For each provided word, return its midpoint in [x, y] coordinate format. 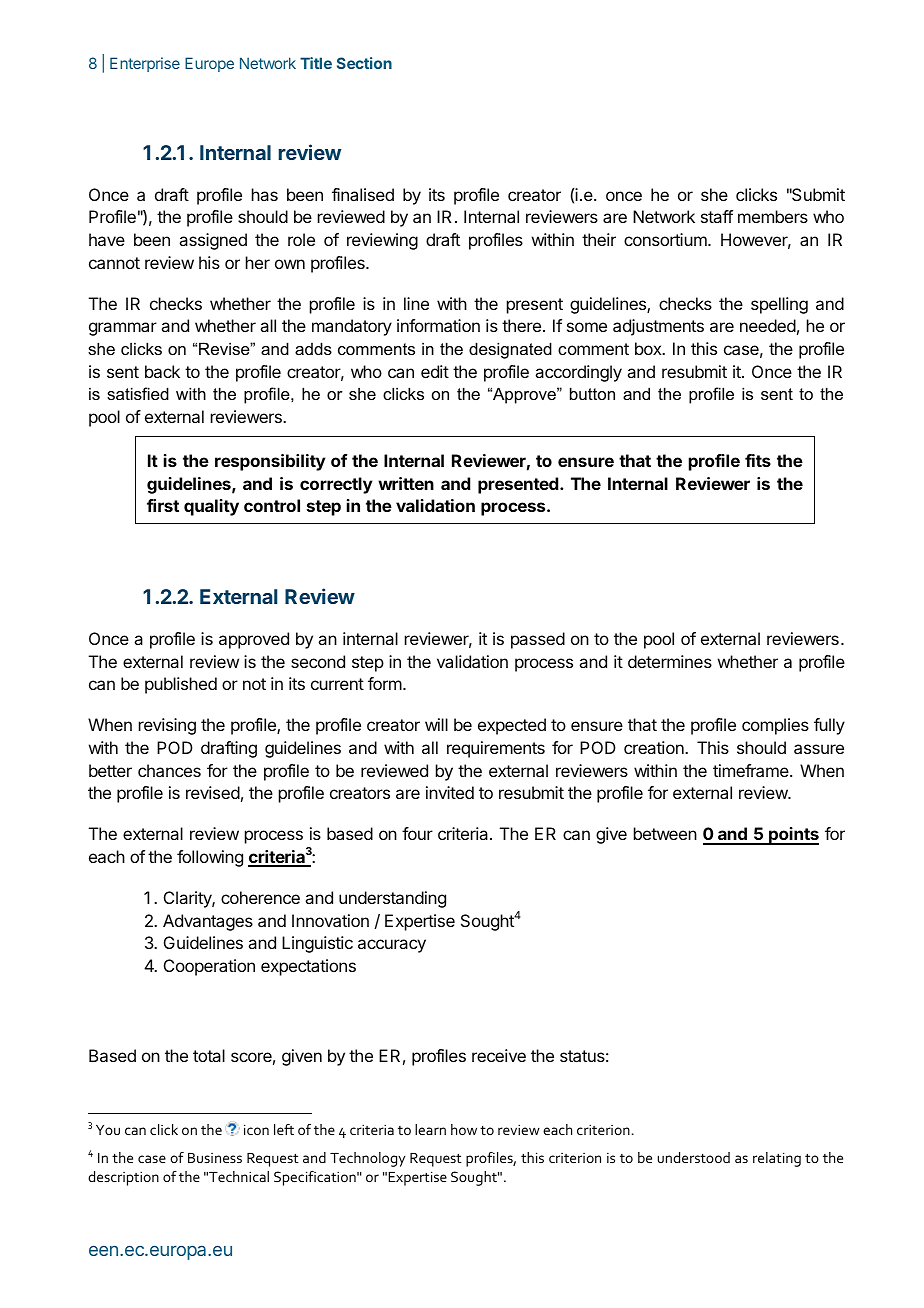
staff [717, 216]
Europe [209, 64]
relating [777, 1159]
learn [430, 1129]
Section [364, 63]
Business [215, 1158]
